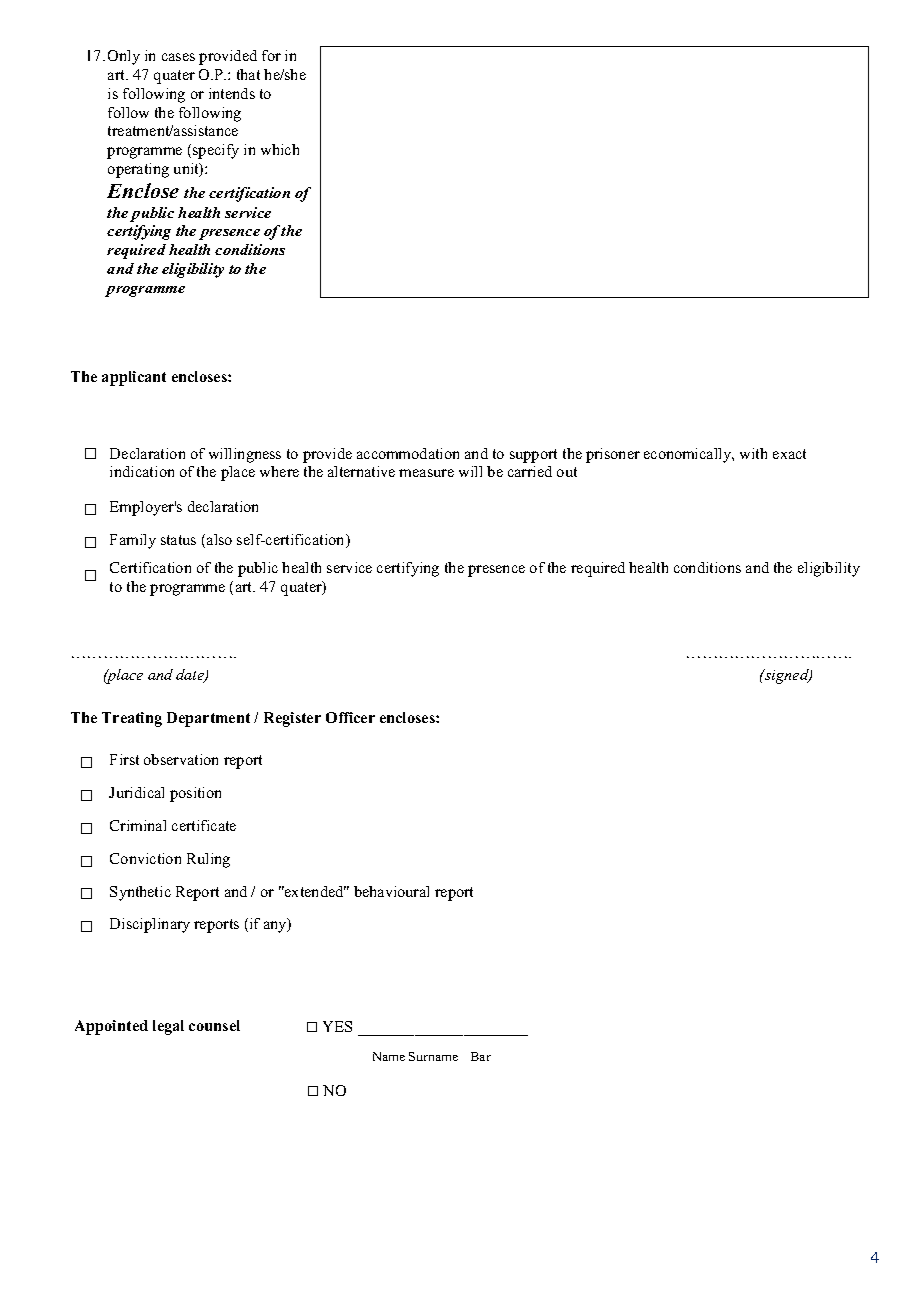 This image has width=924, height=1308. What do you see at coordinates (232, 93) in the image?
I see `intends` at bounding box center [232, 93].
